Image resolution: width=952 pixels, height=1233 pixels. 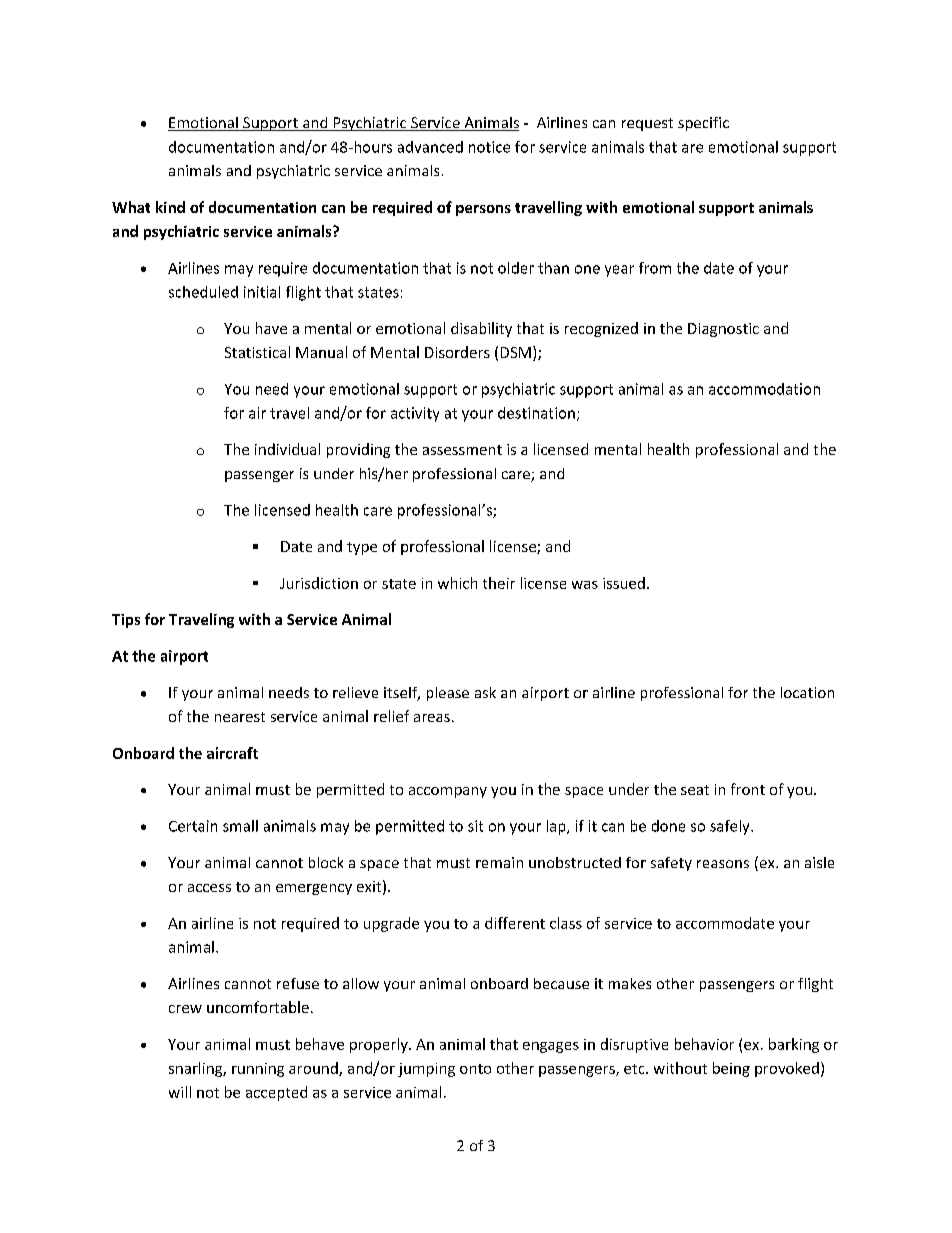 What do you see at coordinates (481, 329) in the document?
I see `disability` at bounding box center [481, 329].
